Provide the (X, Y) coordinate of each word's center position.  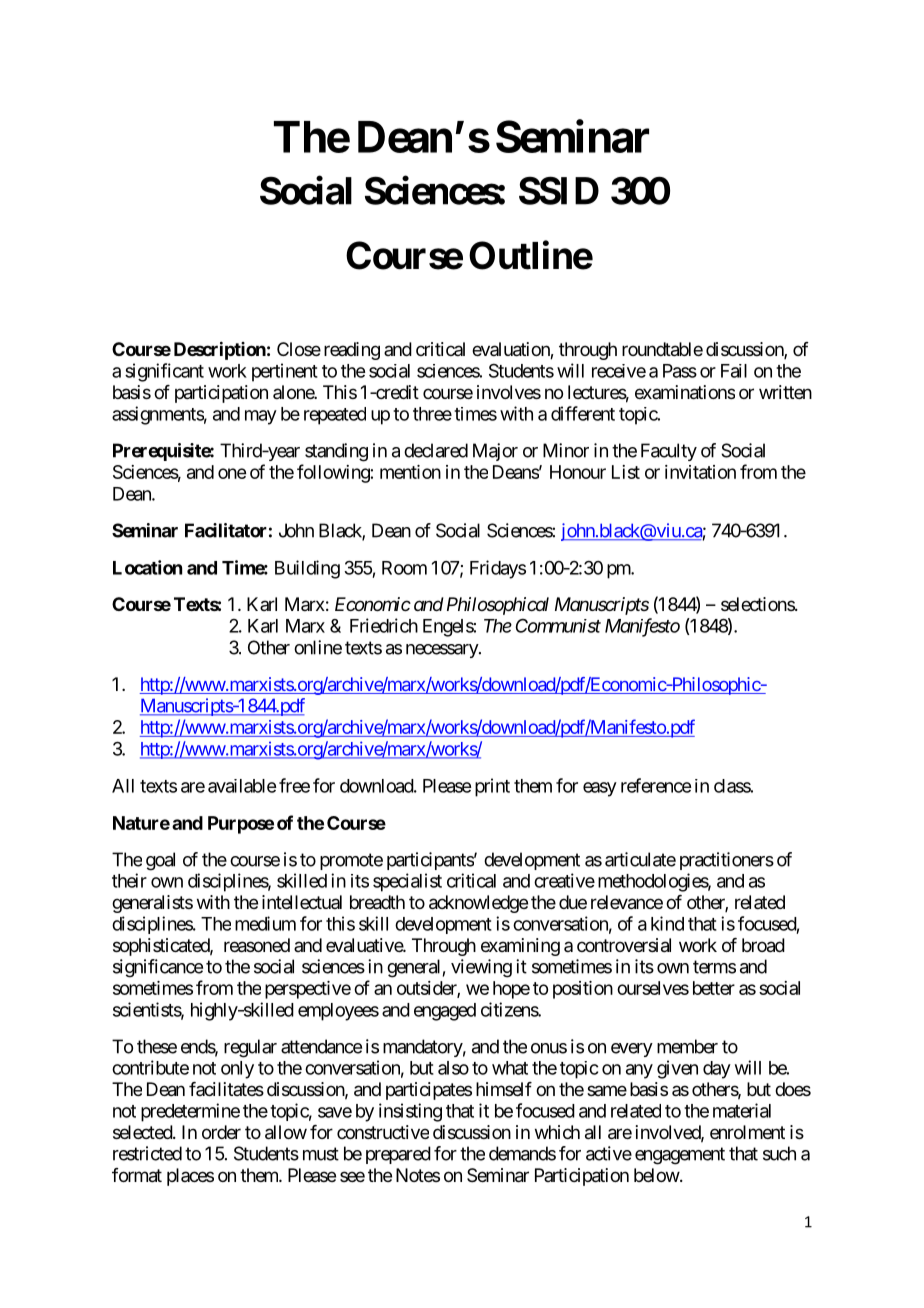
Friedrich (384, 625)
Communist (558, 625)
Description (220, 350)
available (242, 786)
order (221, 1132)
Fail (734, 371)
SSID (559, 190)
